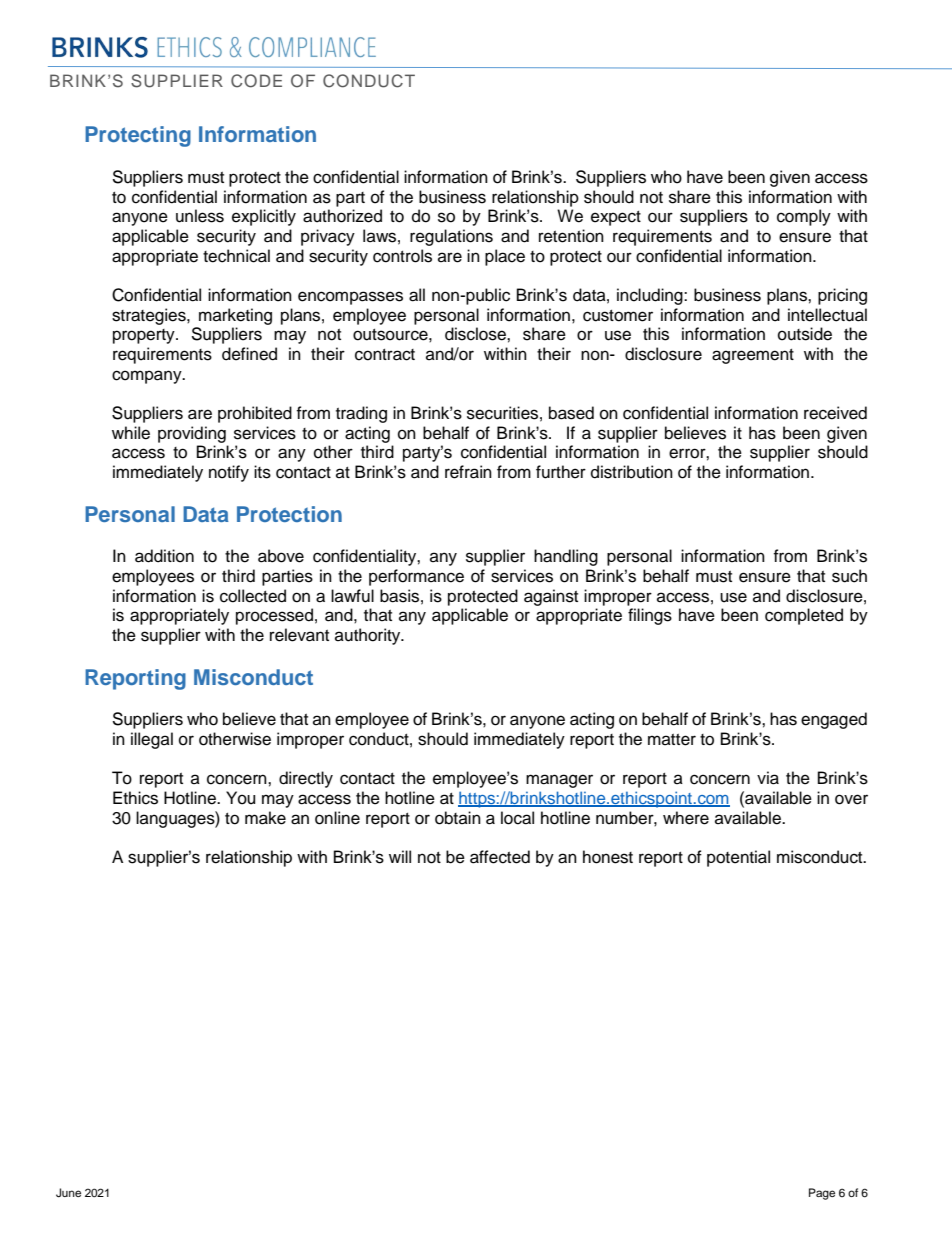 The height and width of the screenshot is (1233, 952). I want to click on Page, so click(822, 1194).
